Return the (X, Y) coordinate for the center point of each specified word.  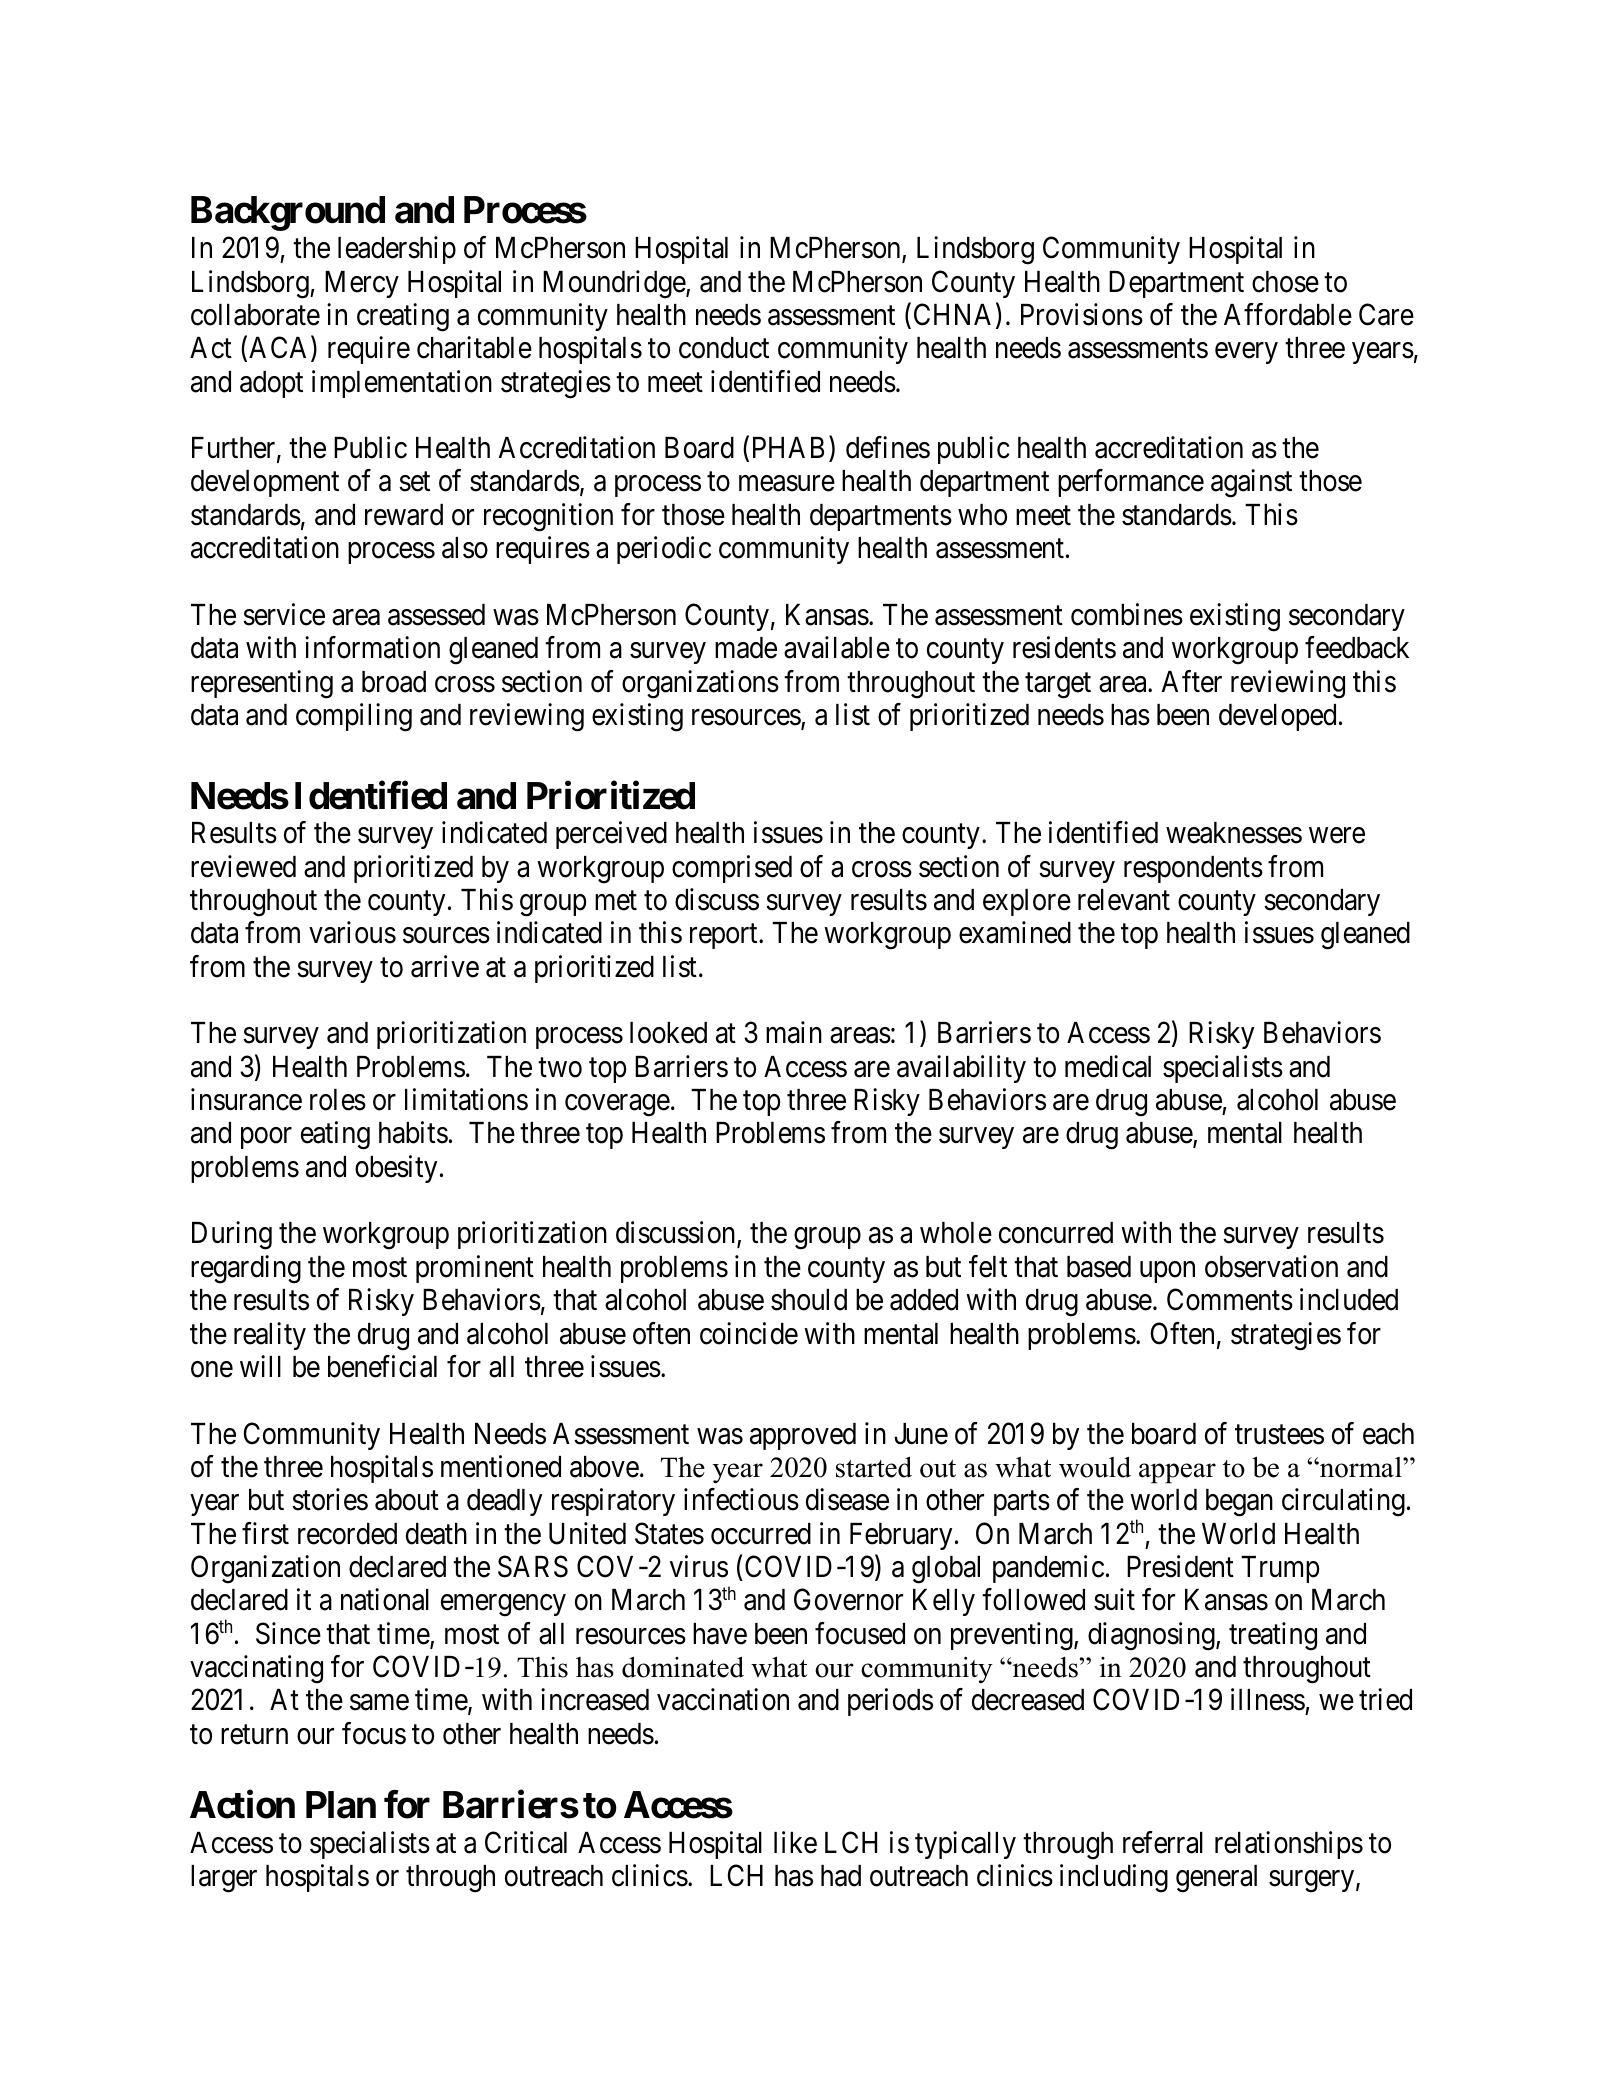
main (794, 1032)
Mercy (362, 284)
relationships (1289, 1845)
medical (1108, 1066)
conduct (724, 348)
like (795, 1842)
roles (338, 1100)
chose (1285, 282)
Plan (341, 1805)
